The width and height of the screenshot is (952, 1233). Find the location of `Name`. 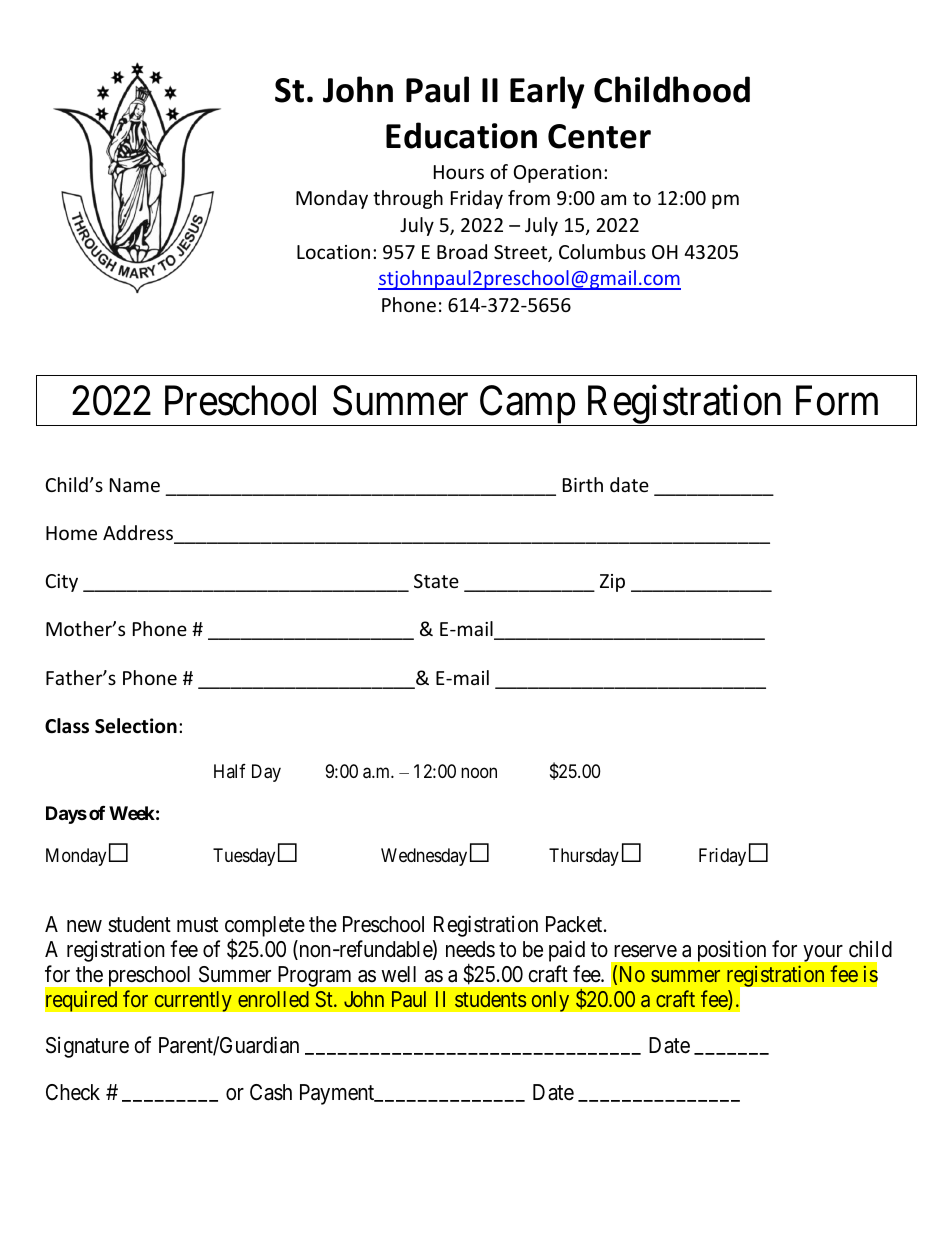

Name is located at coordinates (135, 485).
